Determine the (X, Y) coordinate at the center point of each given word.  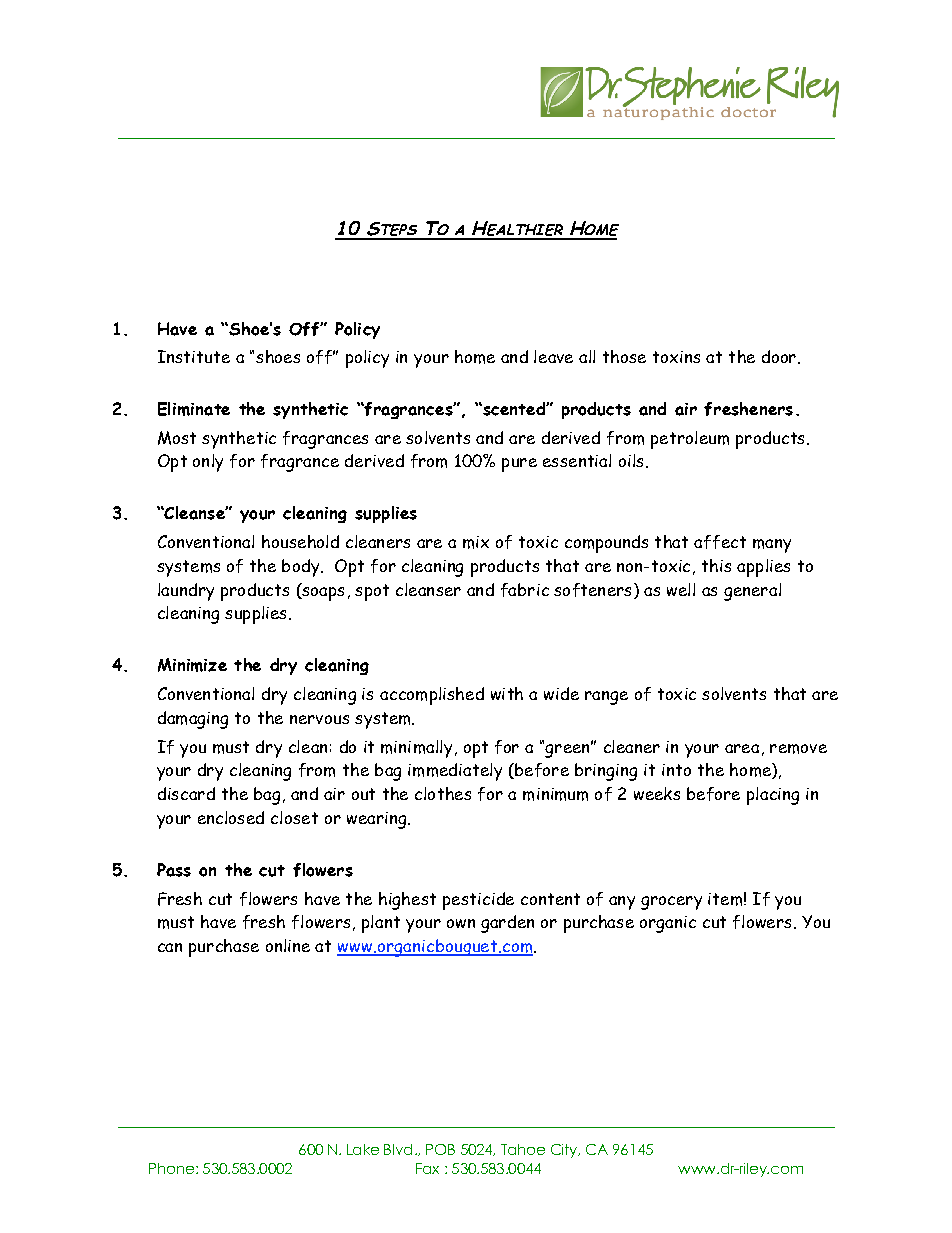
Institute (194, 356)
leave (553, 356)
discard (186, 793)
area (742, 748)
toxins (676, 357)
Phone (171, 1168)
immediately (455, 772)
